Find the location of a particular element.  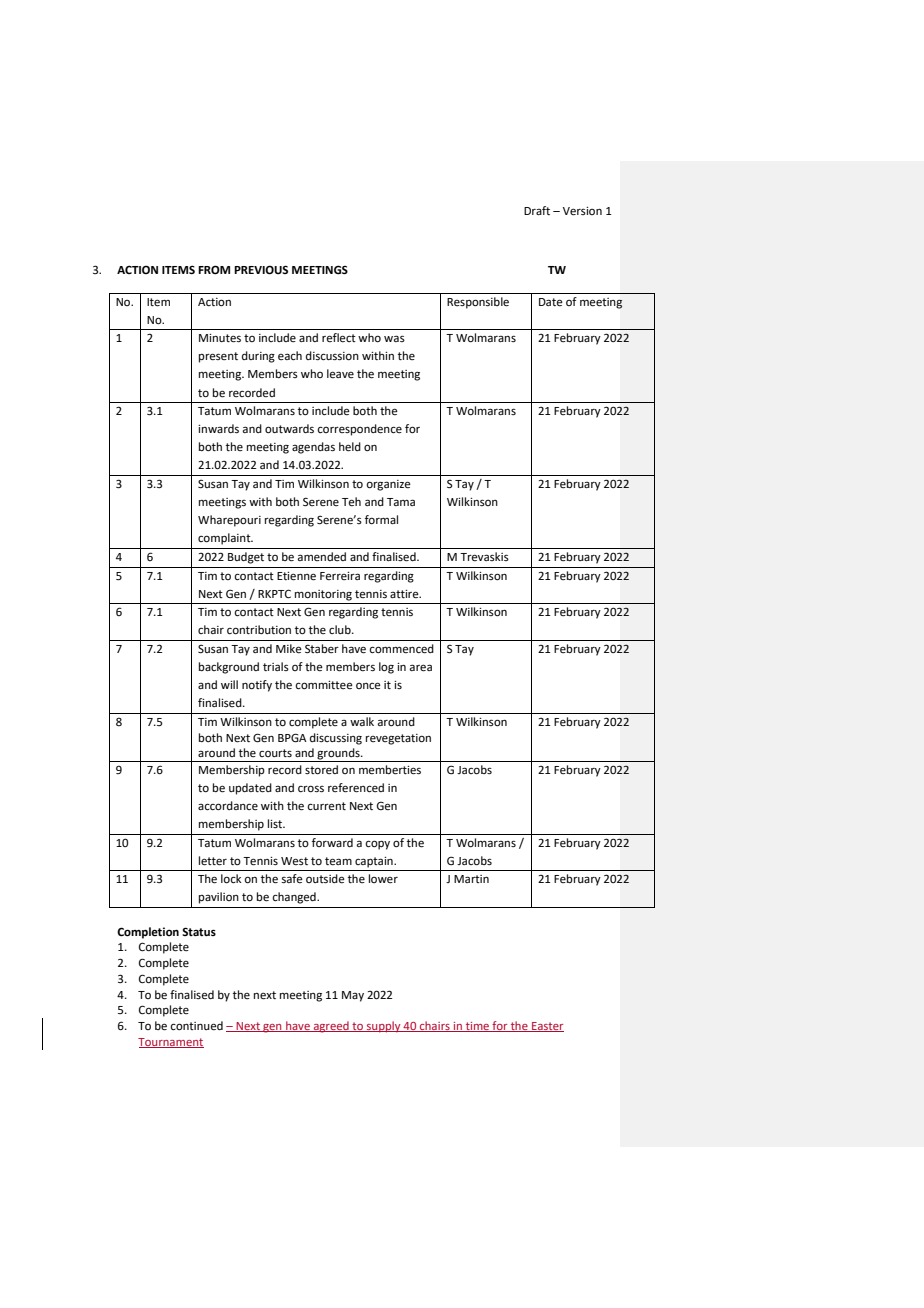

Draft is located at coordinates (537, 210).
